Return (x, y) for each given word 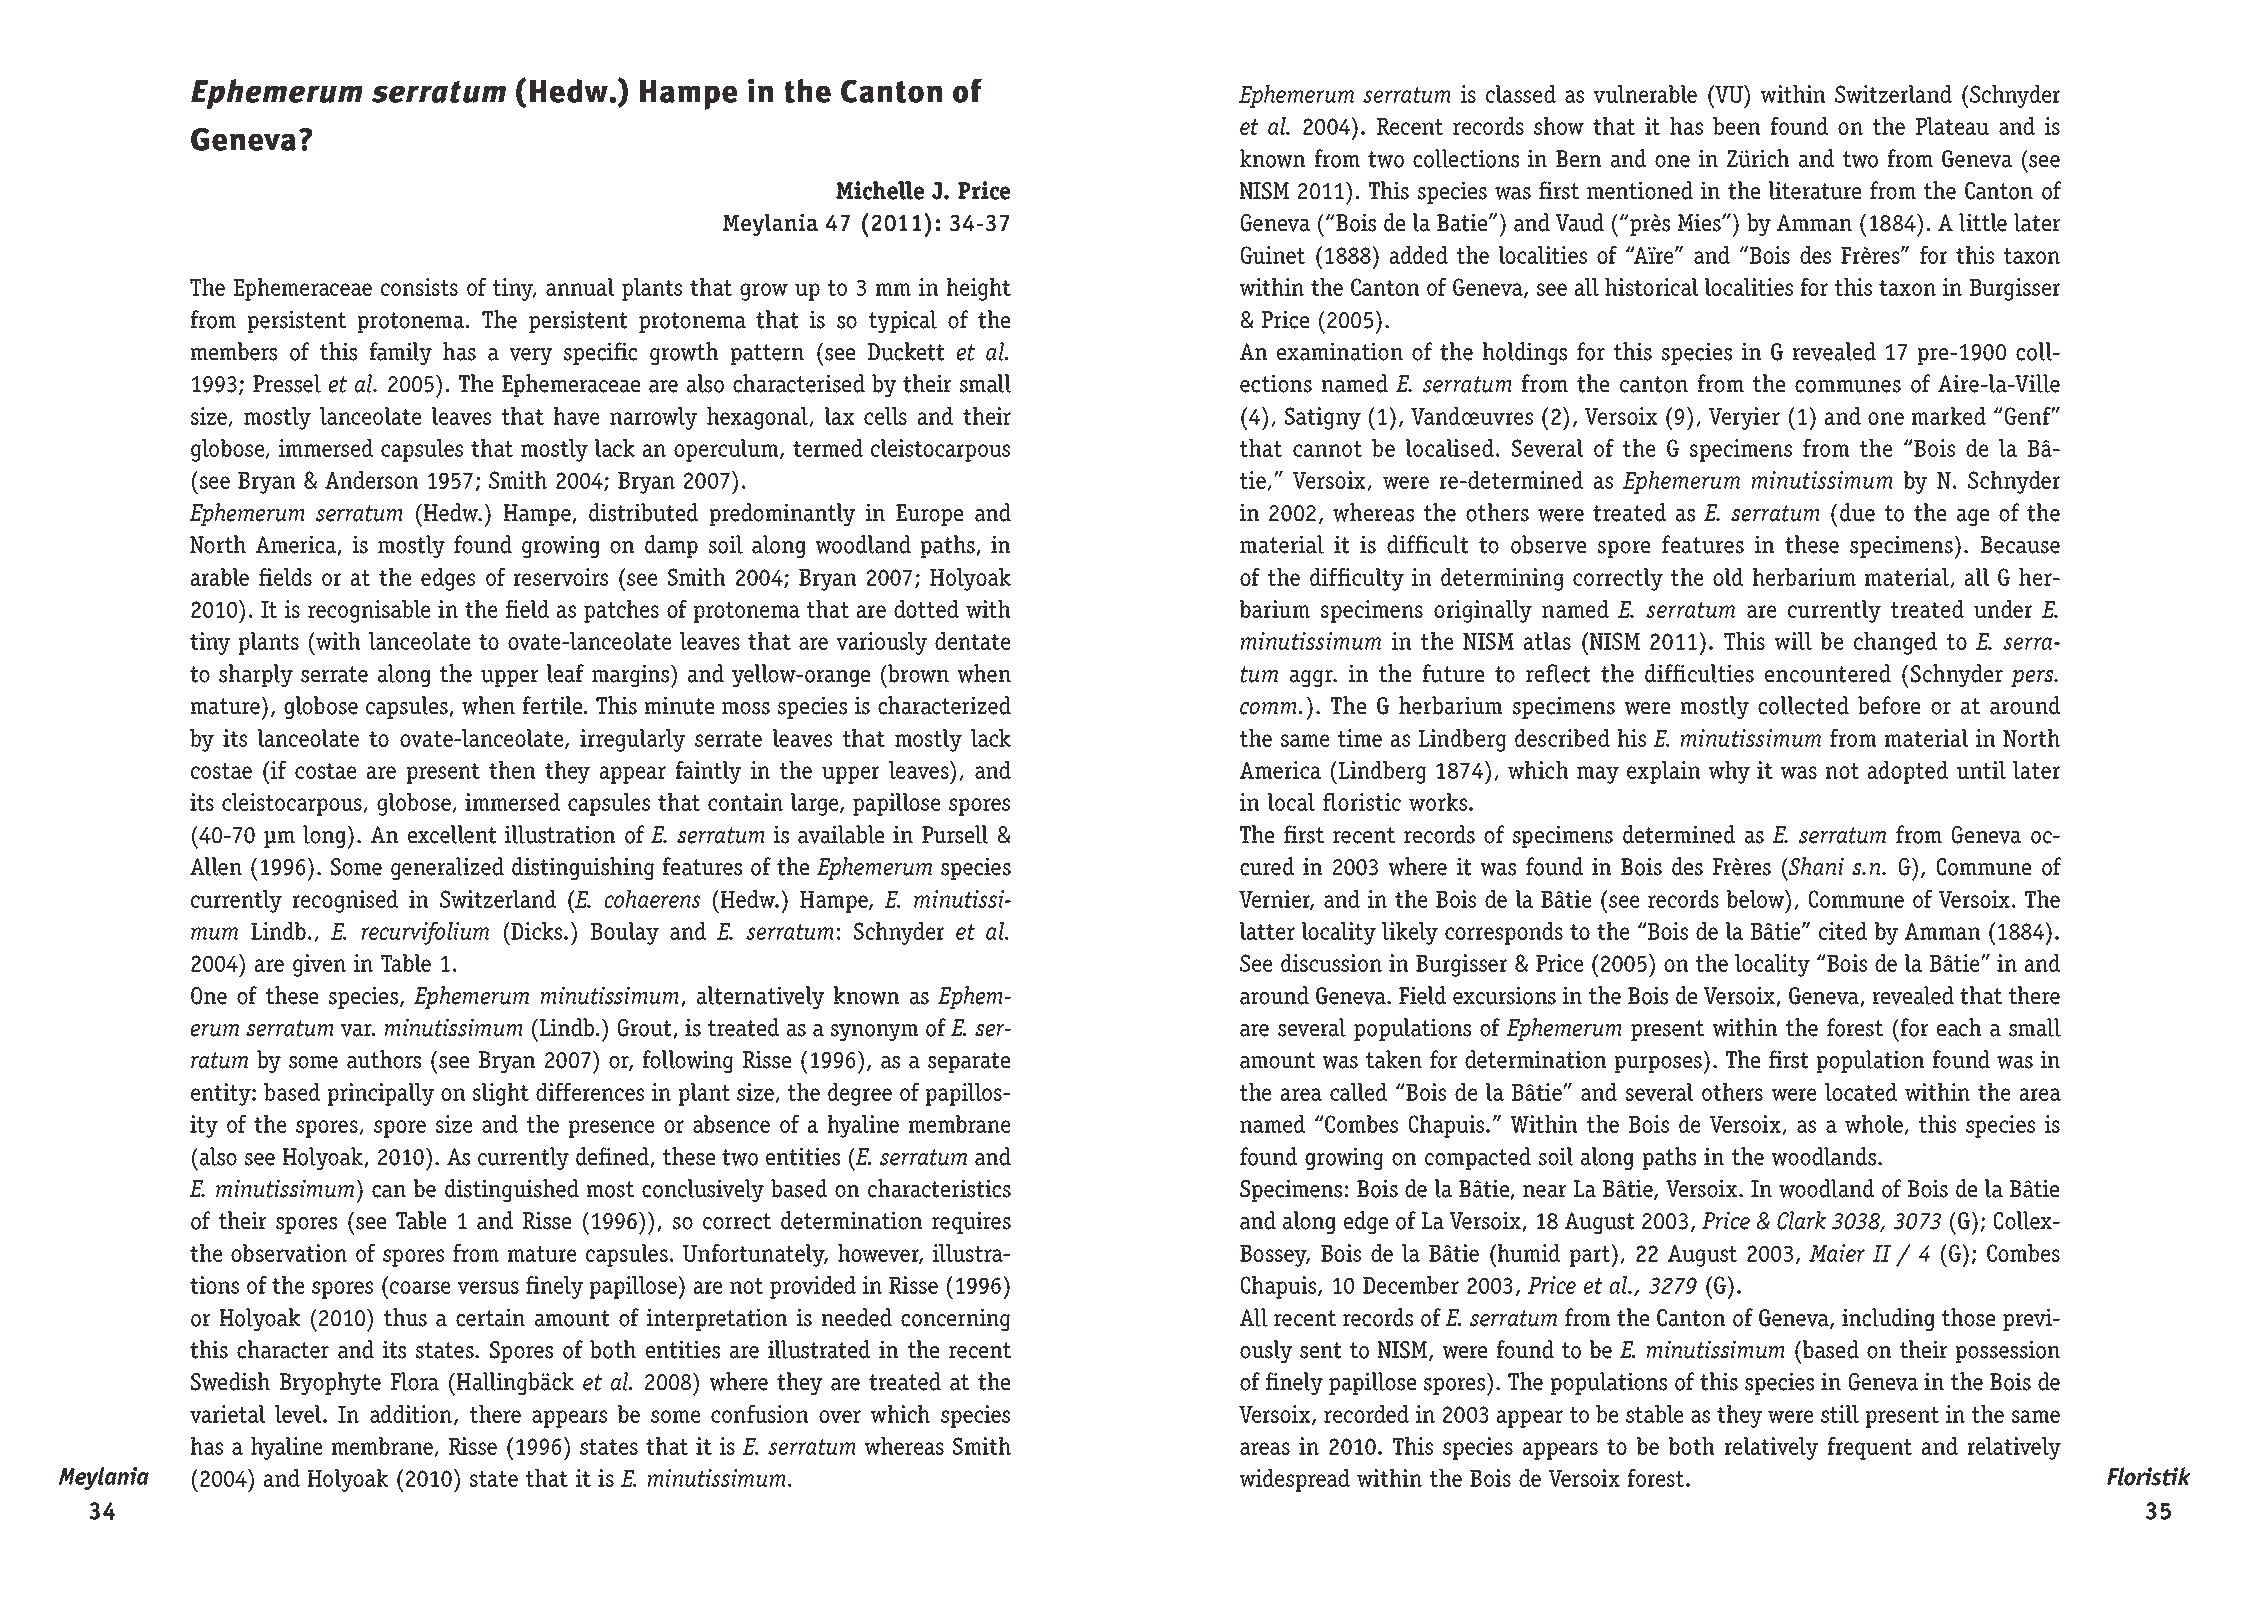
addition (412, 1415)
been (1736, 126)
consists (419, 287)
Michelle (880, 190)
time (1360, 738)
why (1729, 772)
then (512, 770)
